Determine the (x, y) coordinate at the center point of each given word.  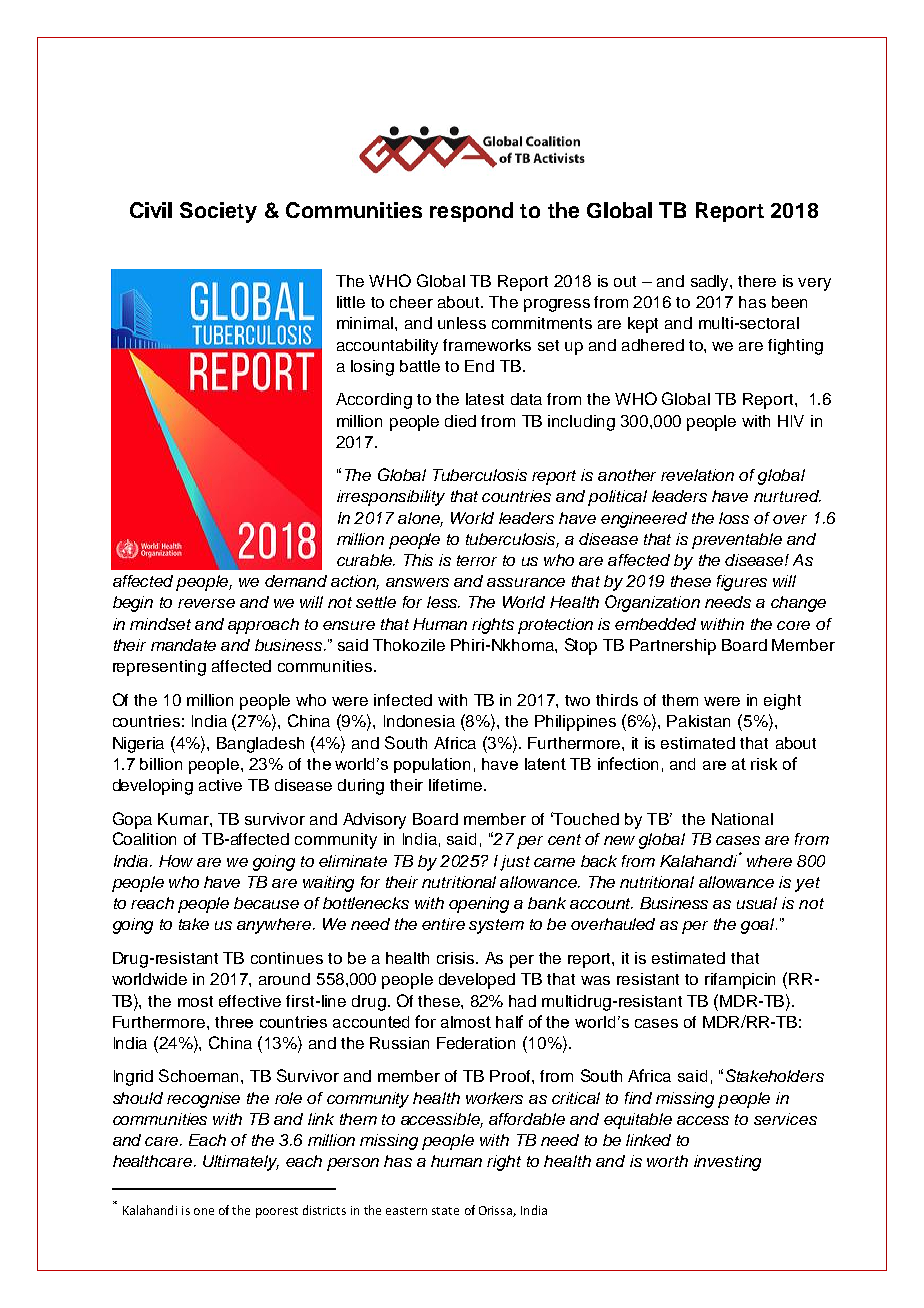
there (757, 281)
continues (287, 958)
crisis (457, 958)
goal (759, 926)
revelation (697, 475)
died (460, 421)
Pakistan (698, 721)
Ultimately (241, 1163)
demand (296, 581)
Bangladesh (260, 745)
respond (471, 212)
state (445, 1211)
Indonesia (419, 721)
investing (727, 1163)
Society (218, 212)
